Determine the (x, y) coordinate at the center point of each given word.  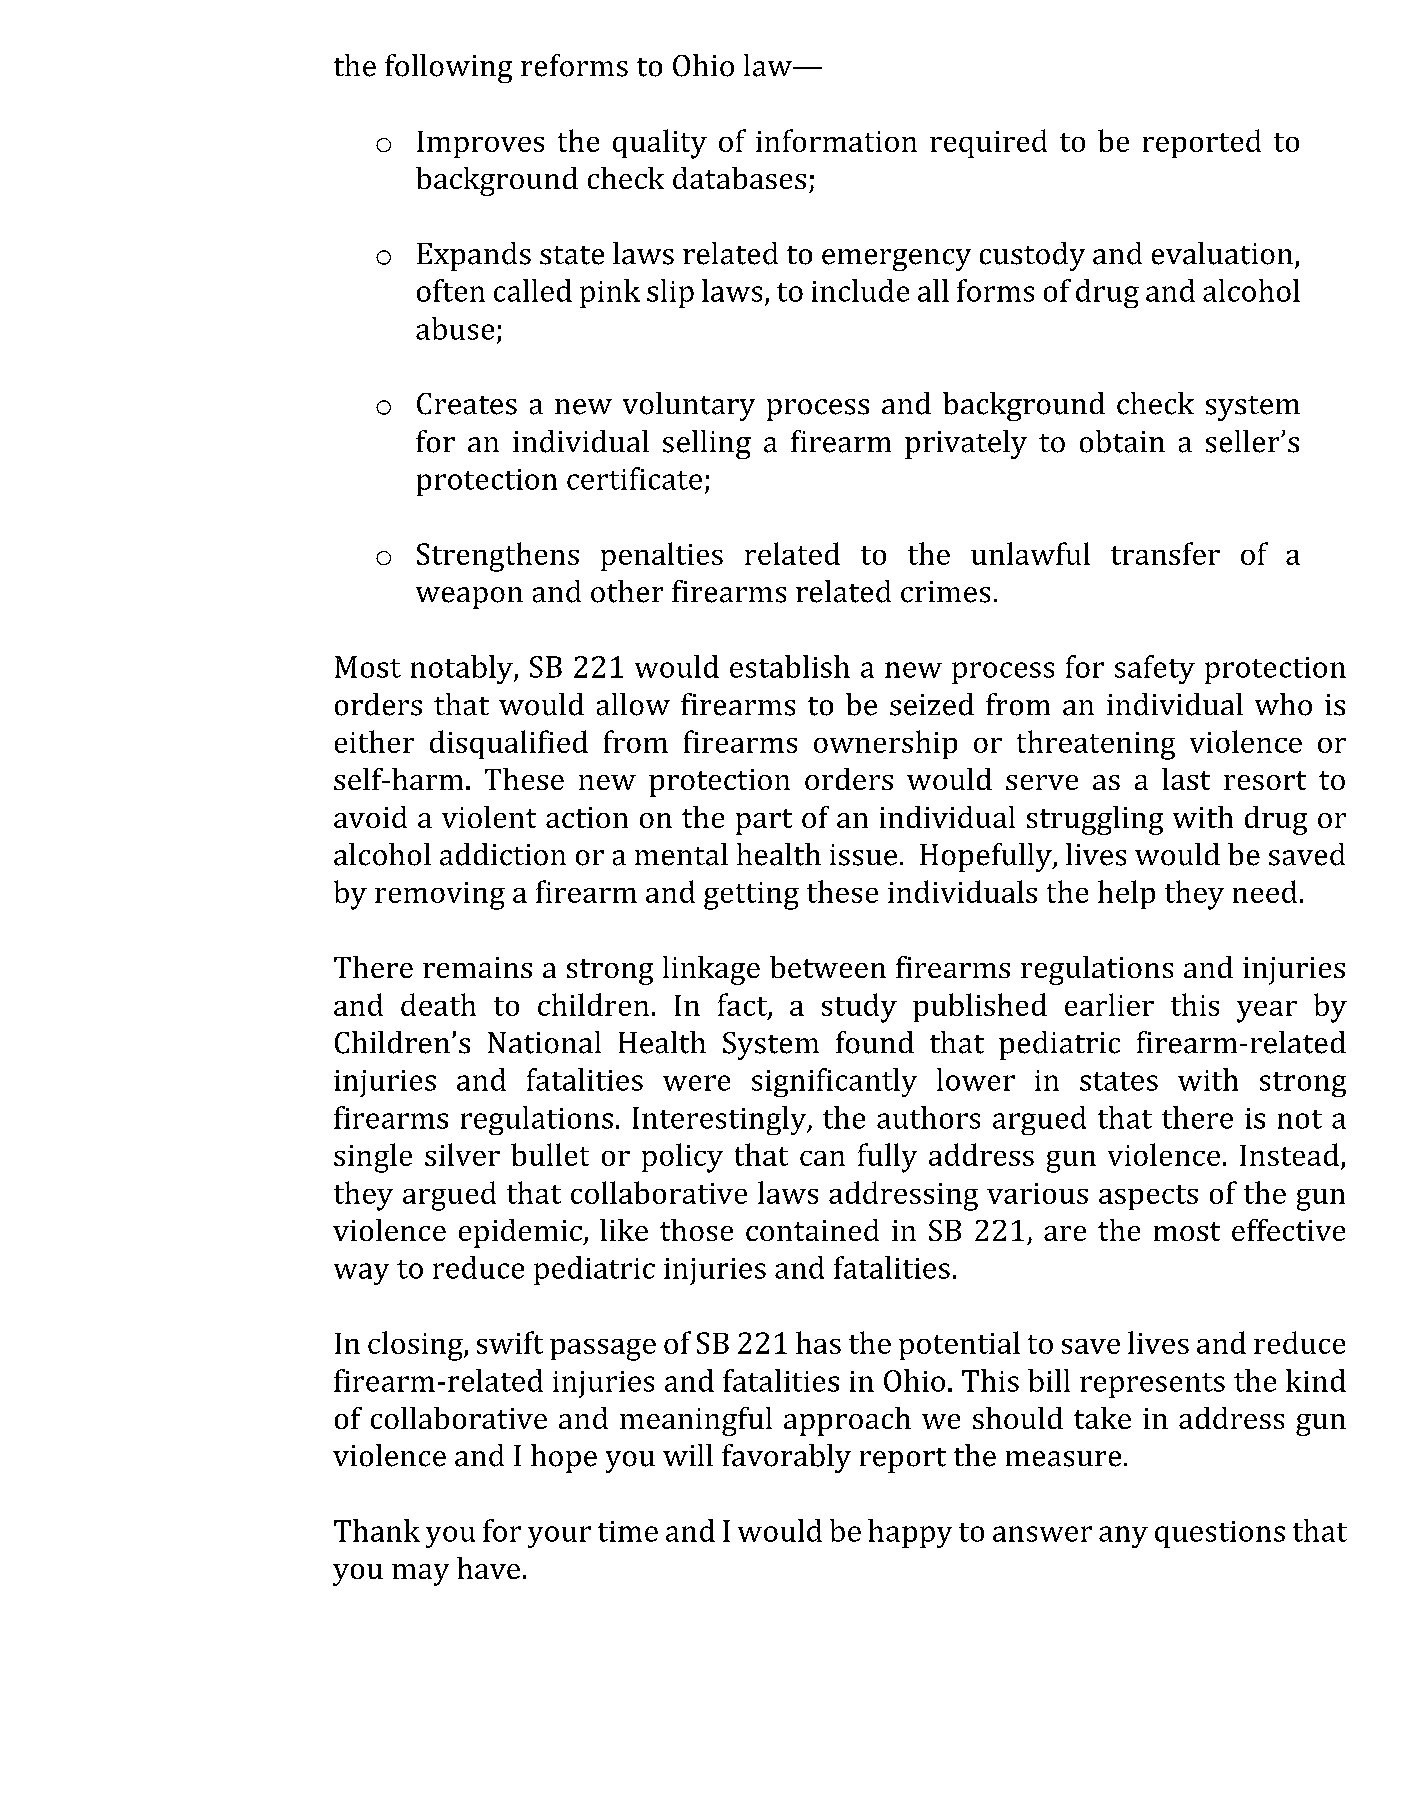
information (836, 140)
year (1267, 1012)
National (544, 1042)
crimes (945, 592)
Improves (480, 144)
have (488, 1568)
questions (1220, 1534)
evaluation (1222, 253)
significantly (834, 1082)
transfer (1165, 553)
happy (910, 1533)
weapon (469, 598)
